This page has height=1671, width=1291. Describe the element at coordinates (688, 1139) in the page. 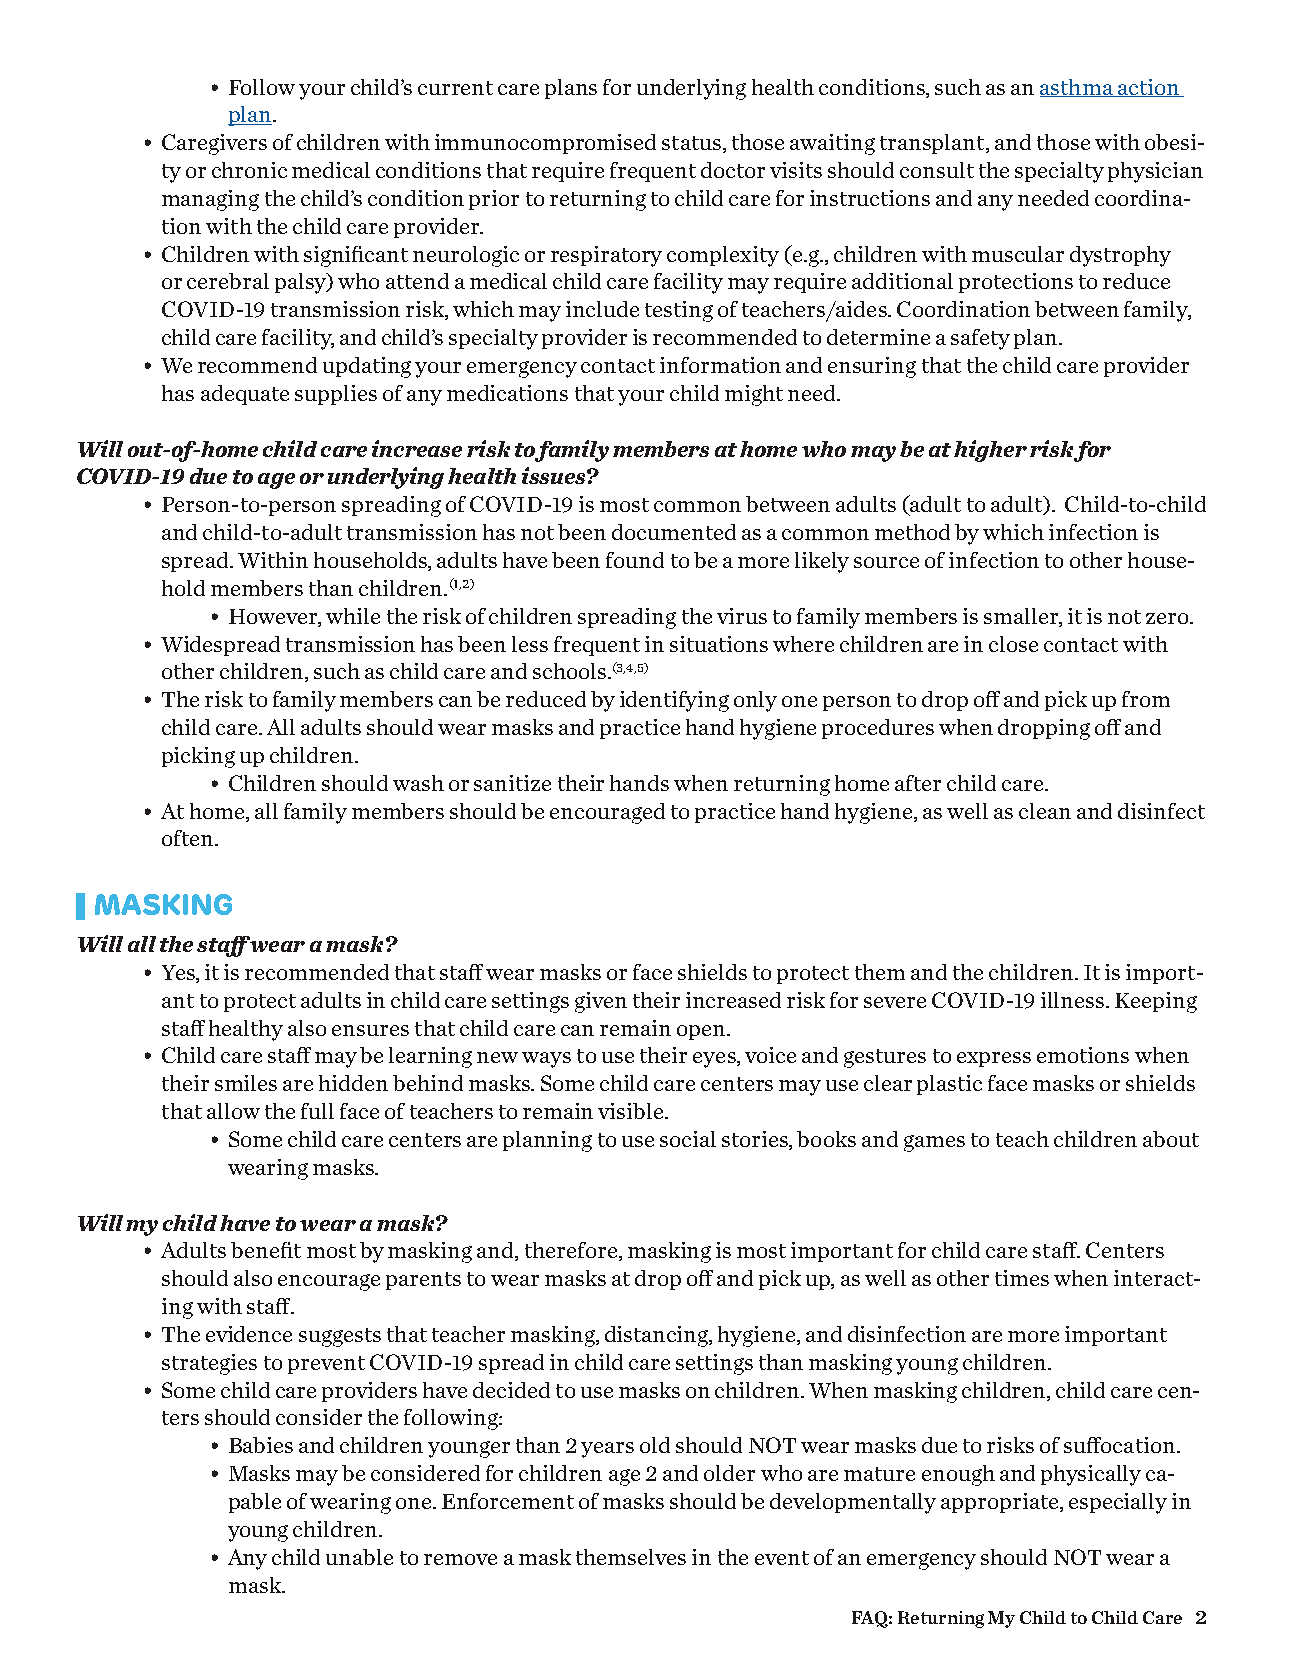

I see `social` at that location.
